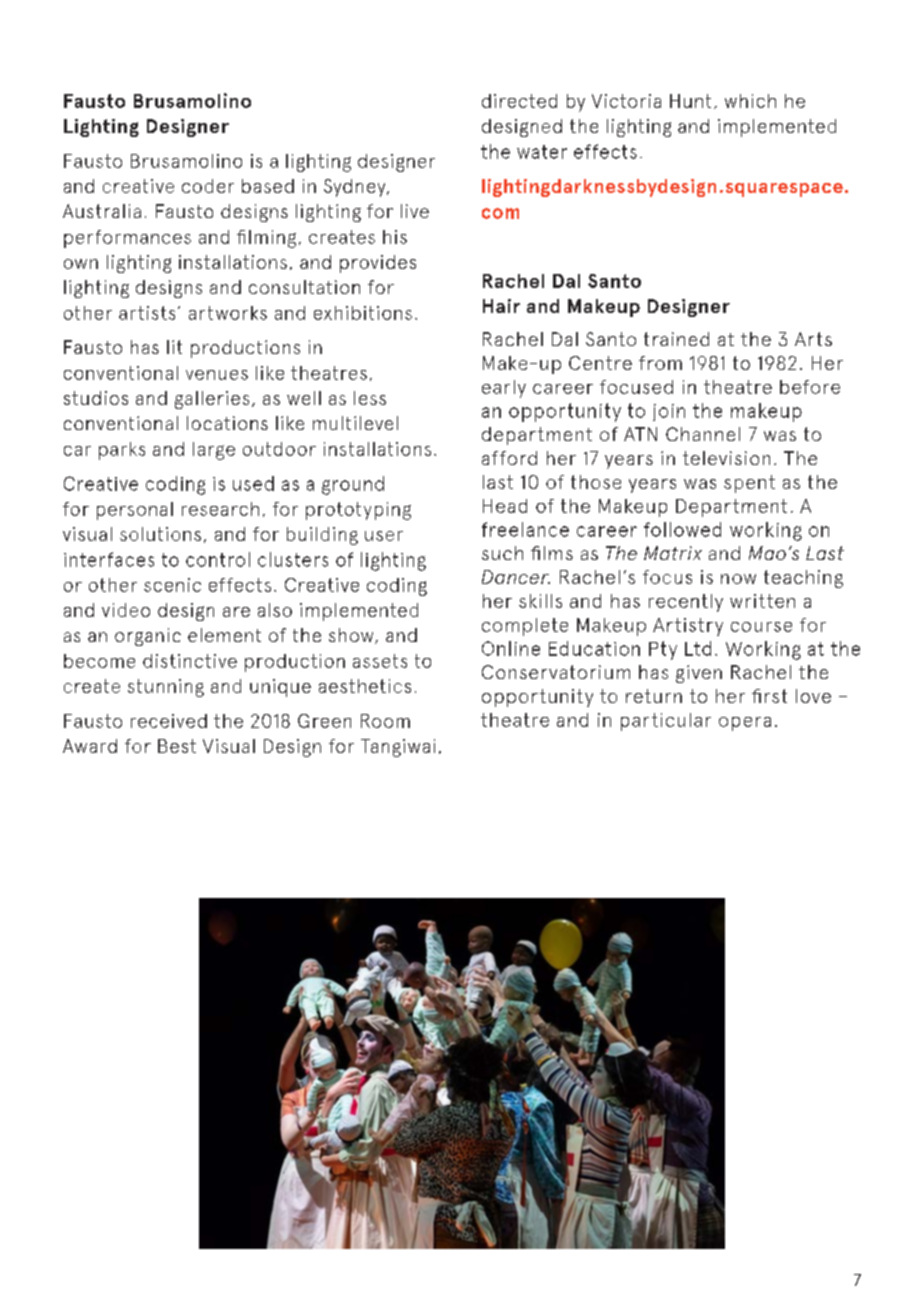  I want to click on received, so click(169, 721).
